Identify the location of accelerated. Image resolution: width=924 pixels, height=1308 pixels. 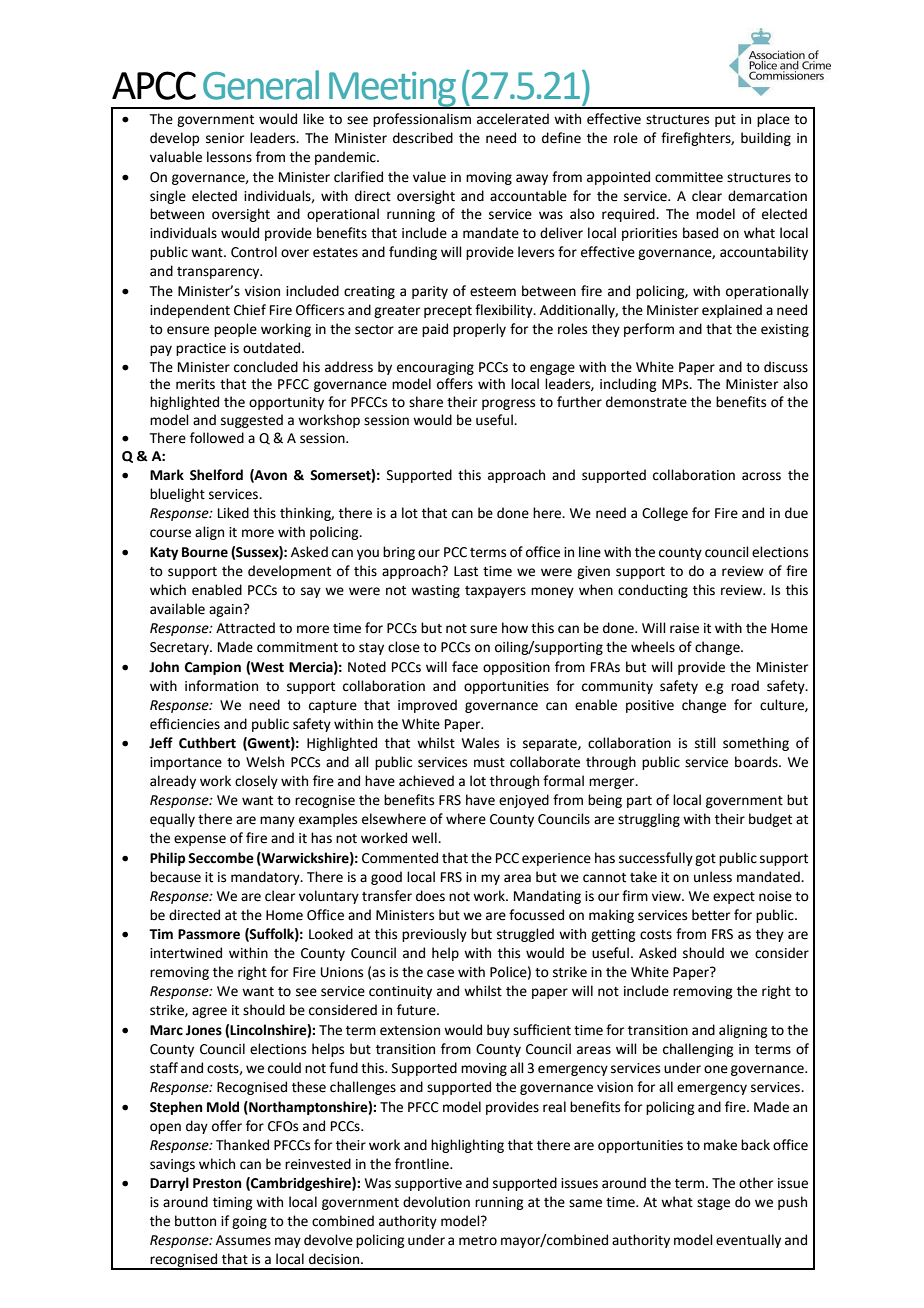
(513, 119).
